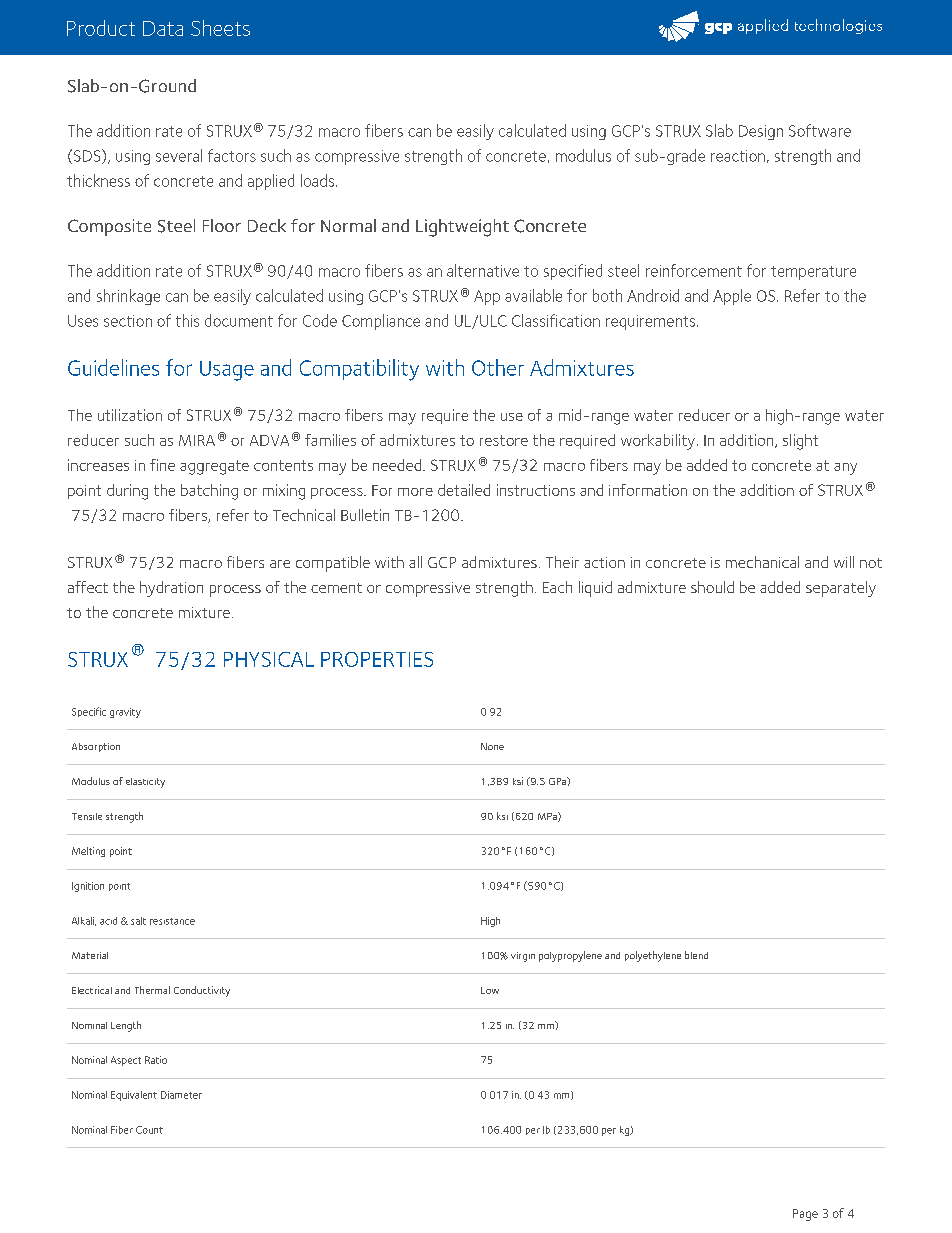 The image size is (952, 1233). What do you see at coordinates (557, 587) in the screenshot?
I see `Each` at bounding box center [557, 587].
